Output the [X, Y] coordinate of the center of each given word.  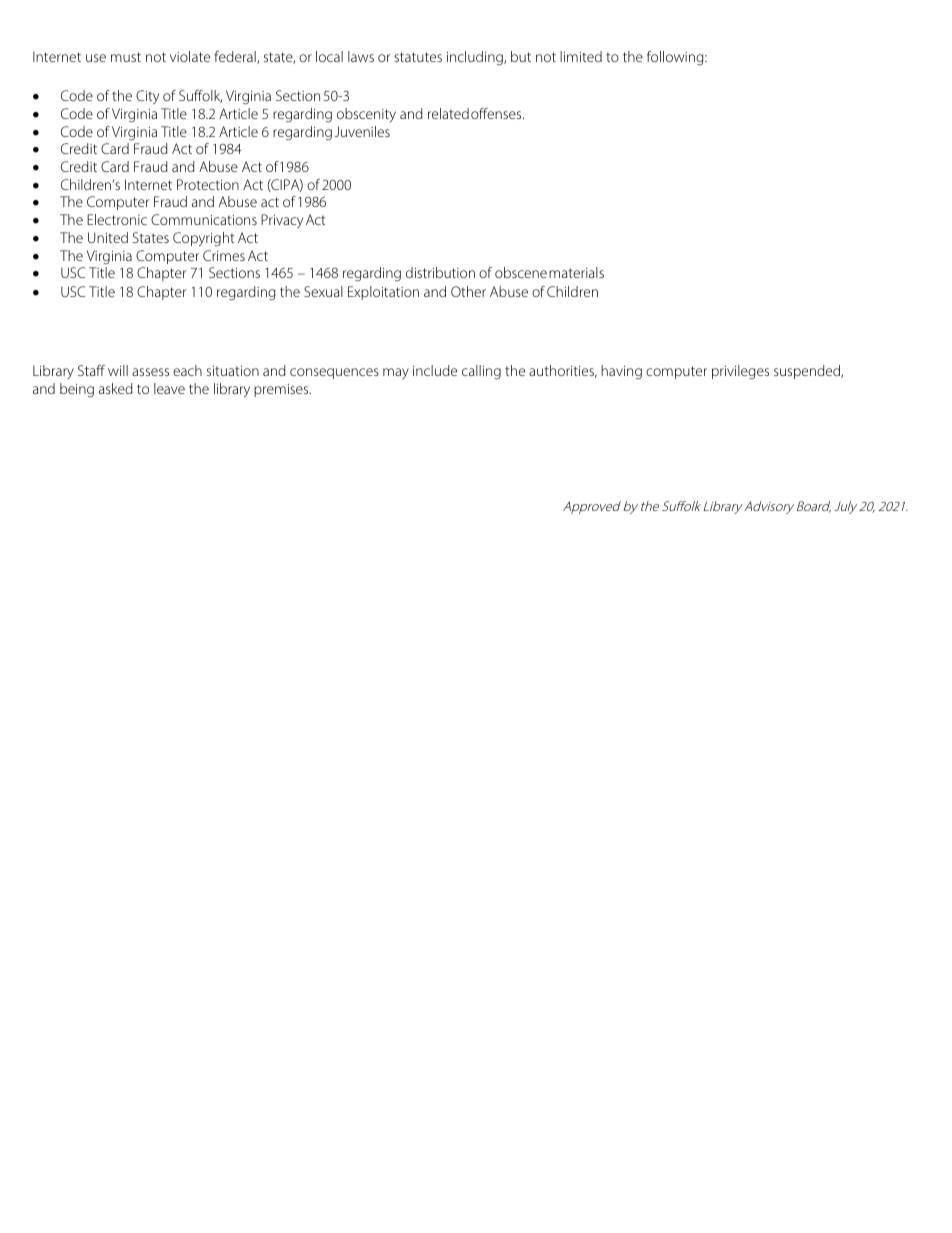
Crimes [224, 255]
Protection [208, 184]
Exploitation [383, 293]
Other [468, 291]
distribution [440, 272]
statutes [418, 57]
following [676, 58]
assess [150, 372]
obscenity [366, 115]
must [126, 57]
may [396, 373]
